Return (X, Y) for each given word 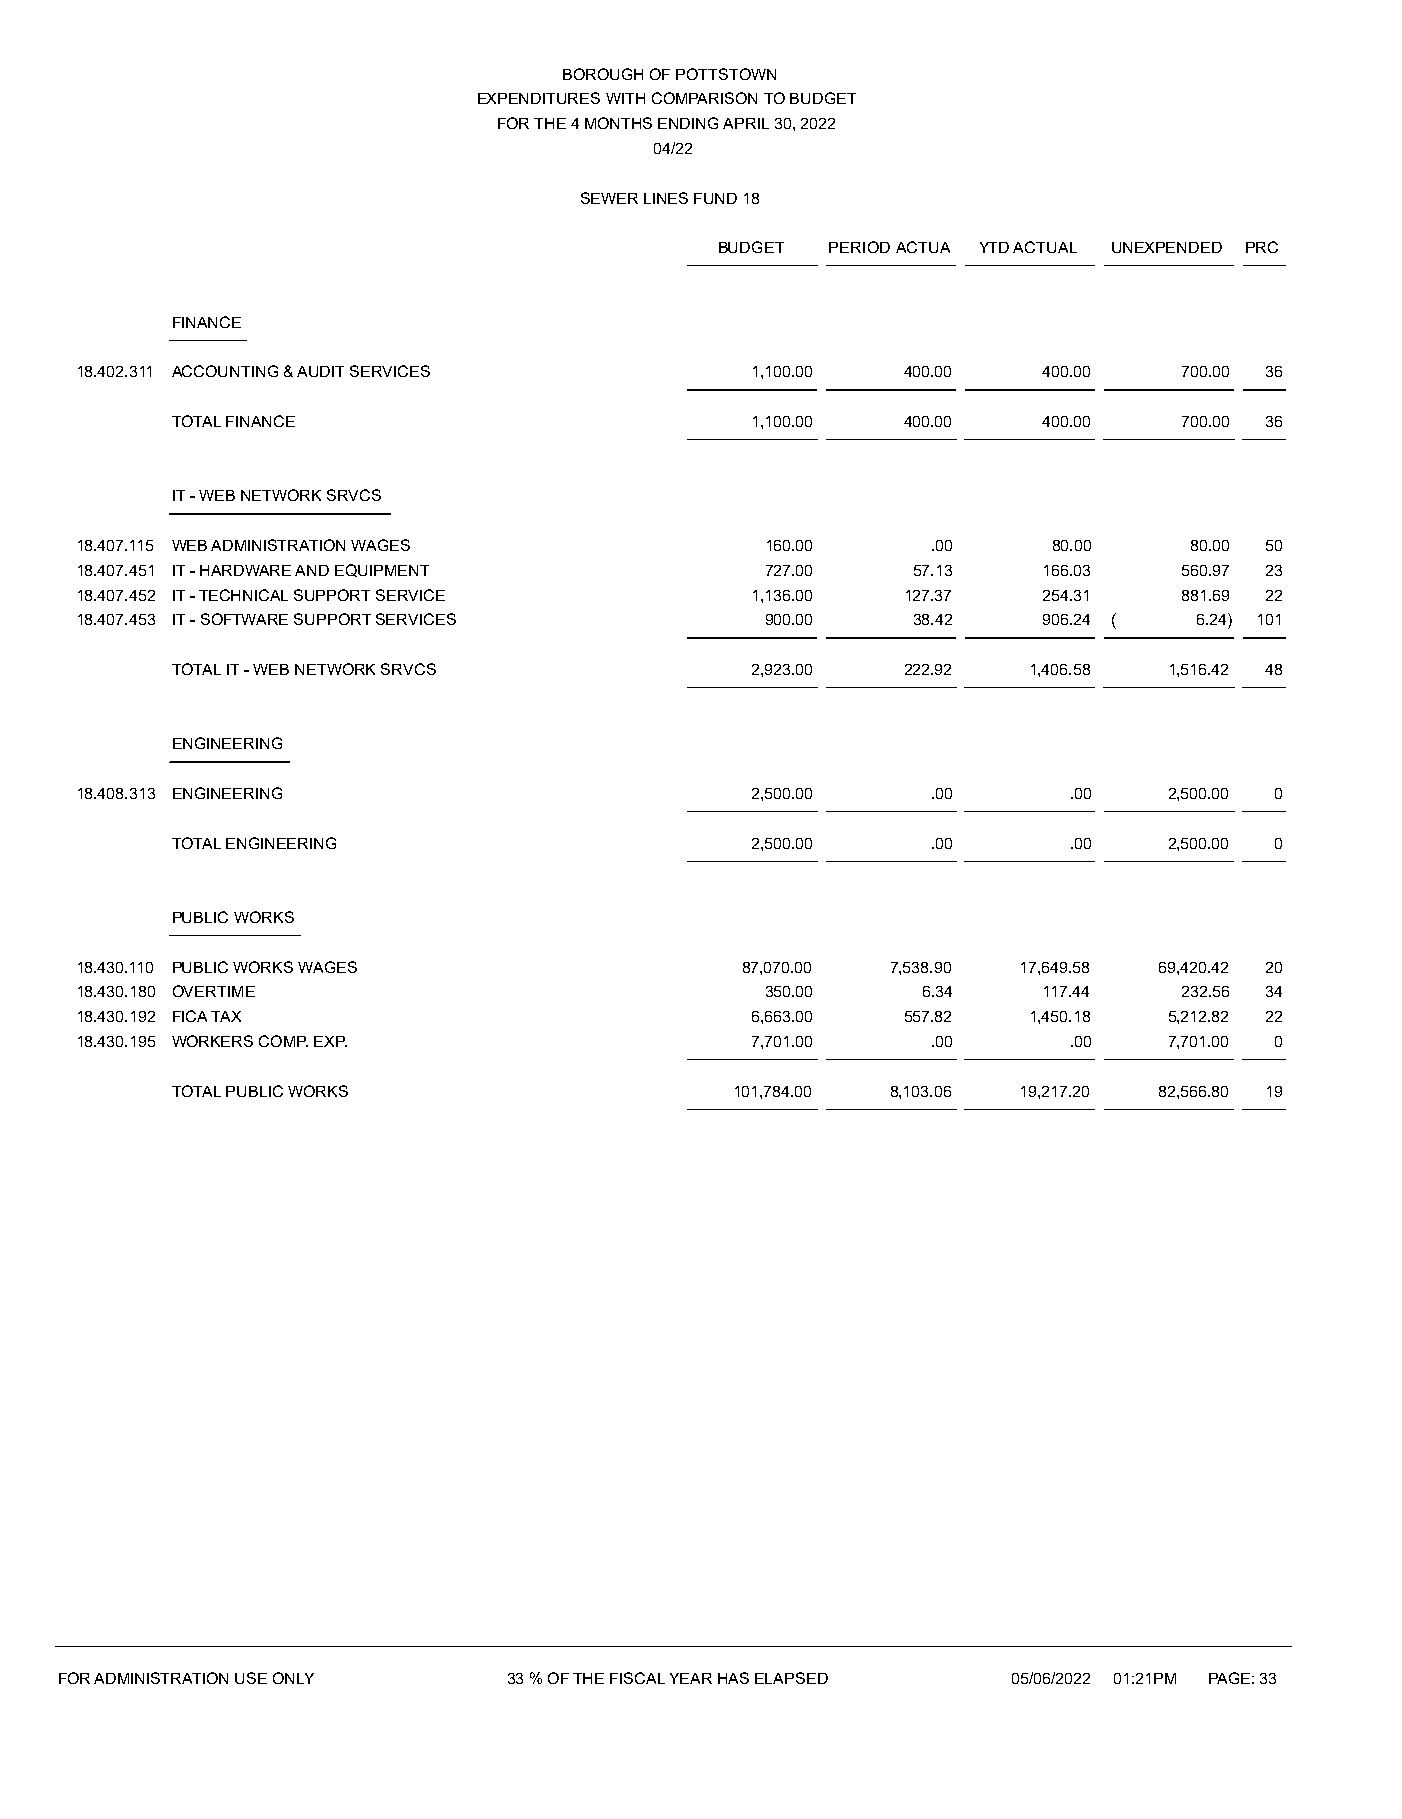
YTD (994, 247)
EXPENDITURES (539, 98)
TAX (226, 1016)
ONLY (293, 1678)
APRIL (746, 123)
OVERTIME (214, 991)
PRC (1262, 247)
